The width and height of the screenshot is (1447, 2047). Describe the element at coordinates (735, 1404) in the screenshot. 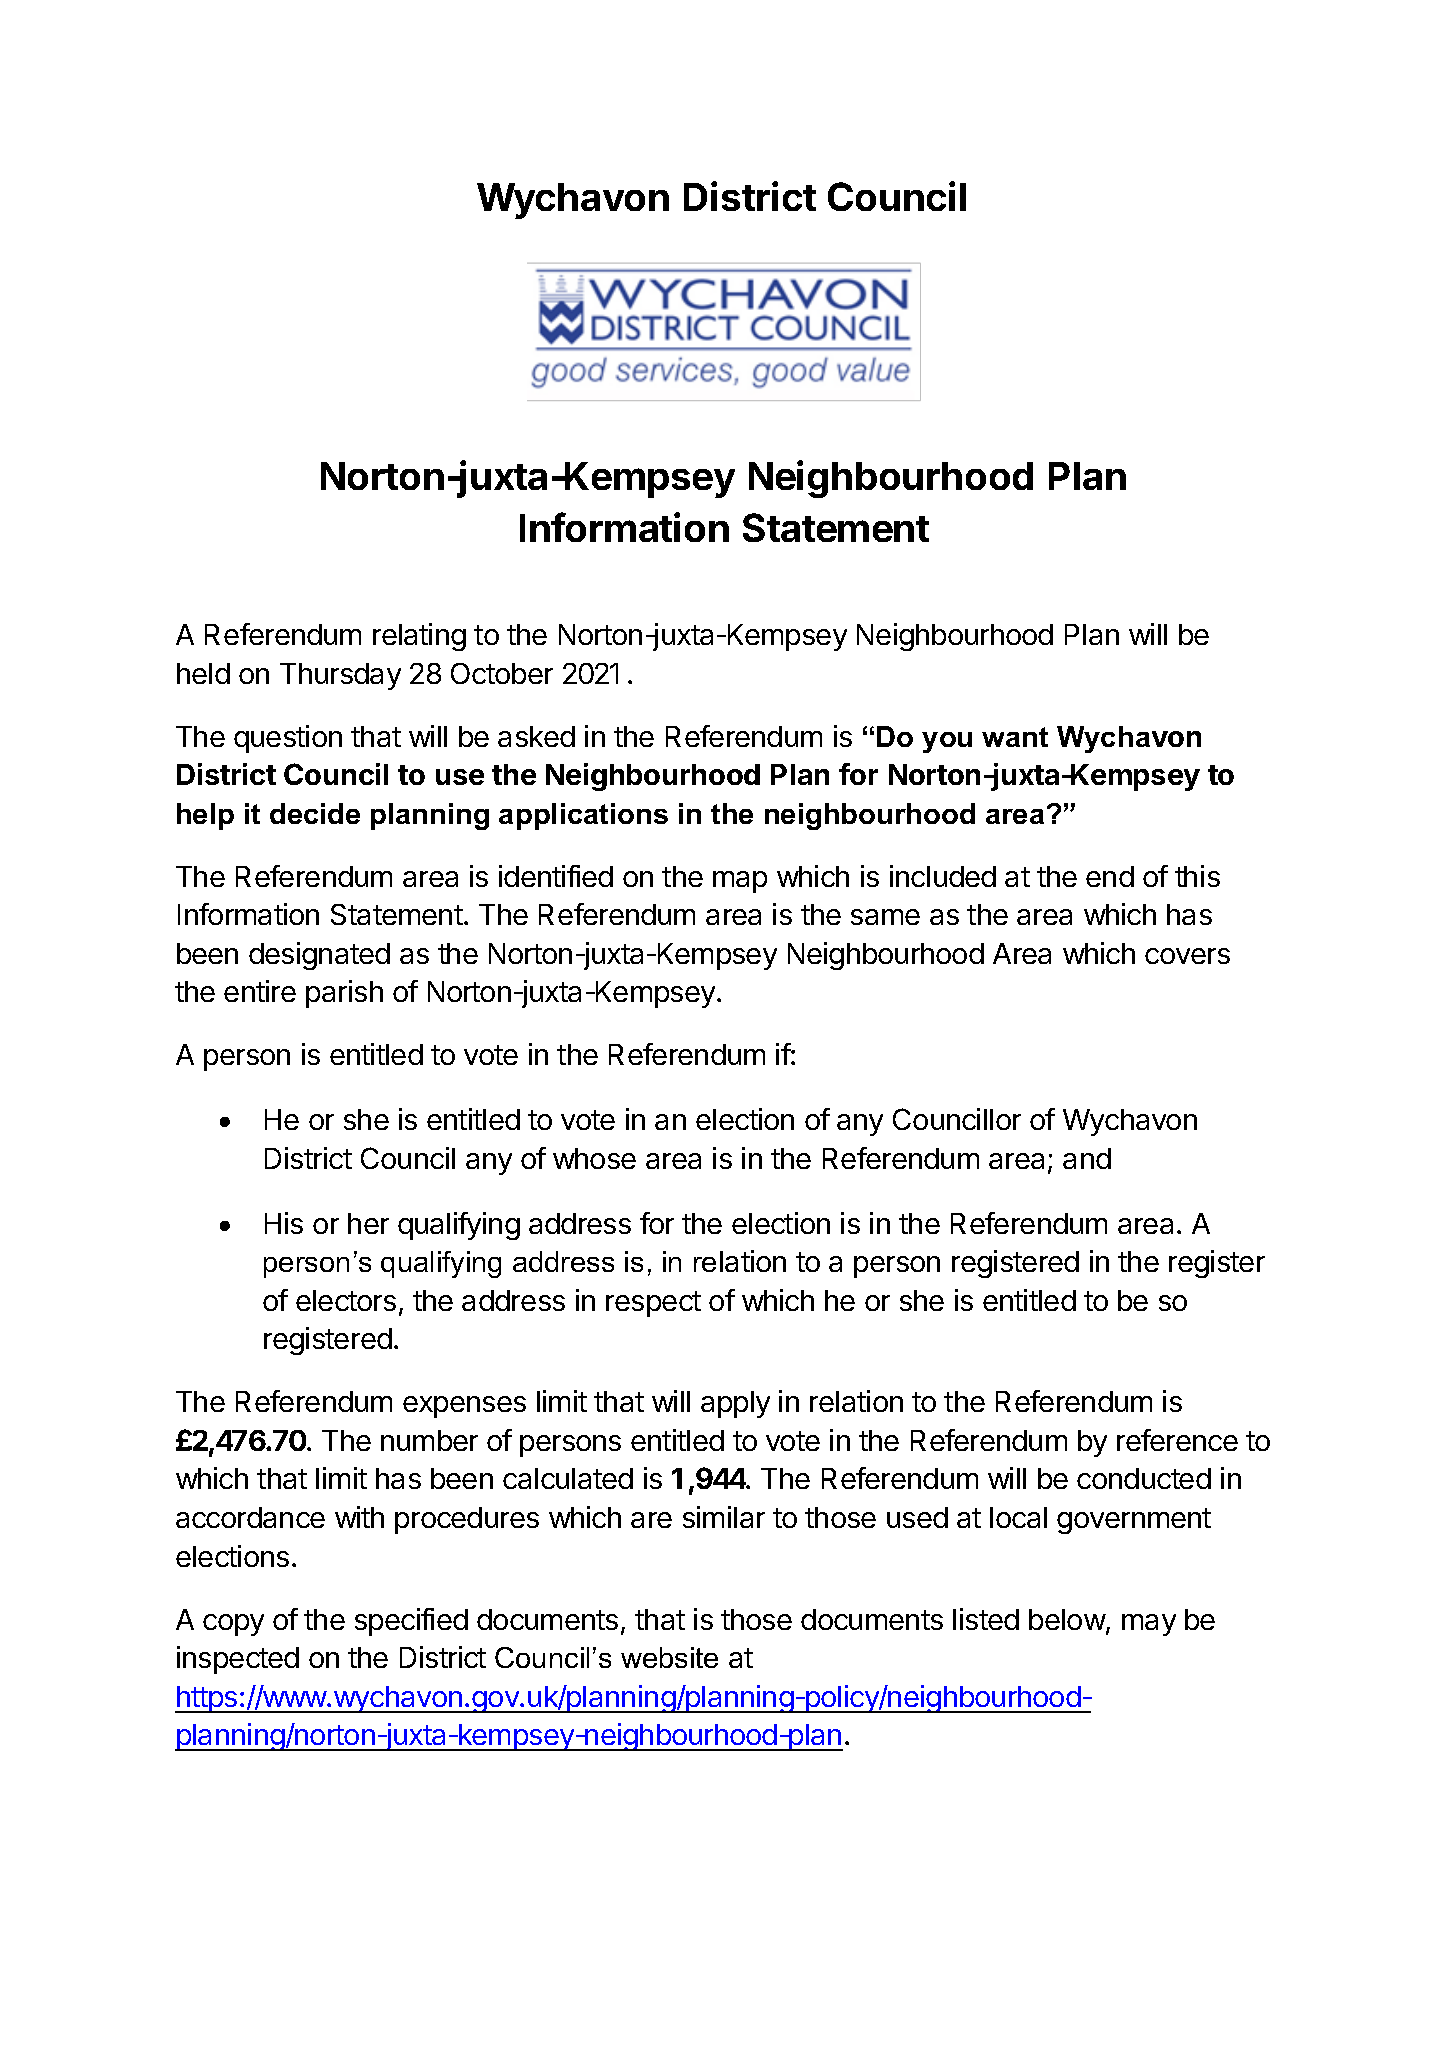

I see `apply` at that location.
